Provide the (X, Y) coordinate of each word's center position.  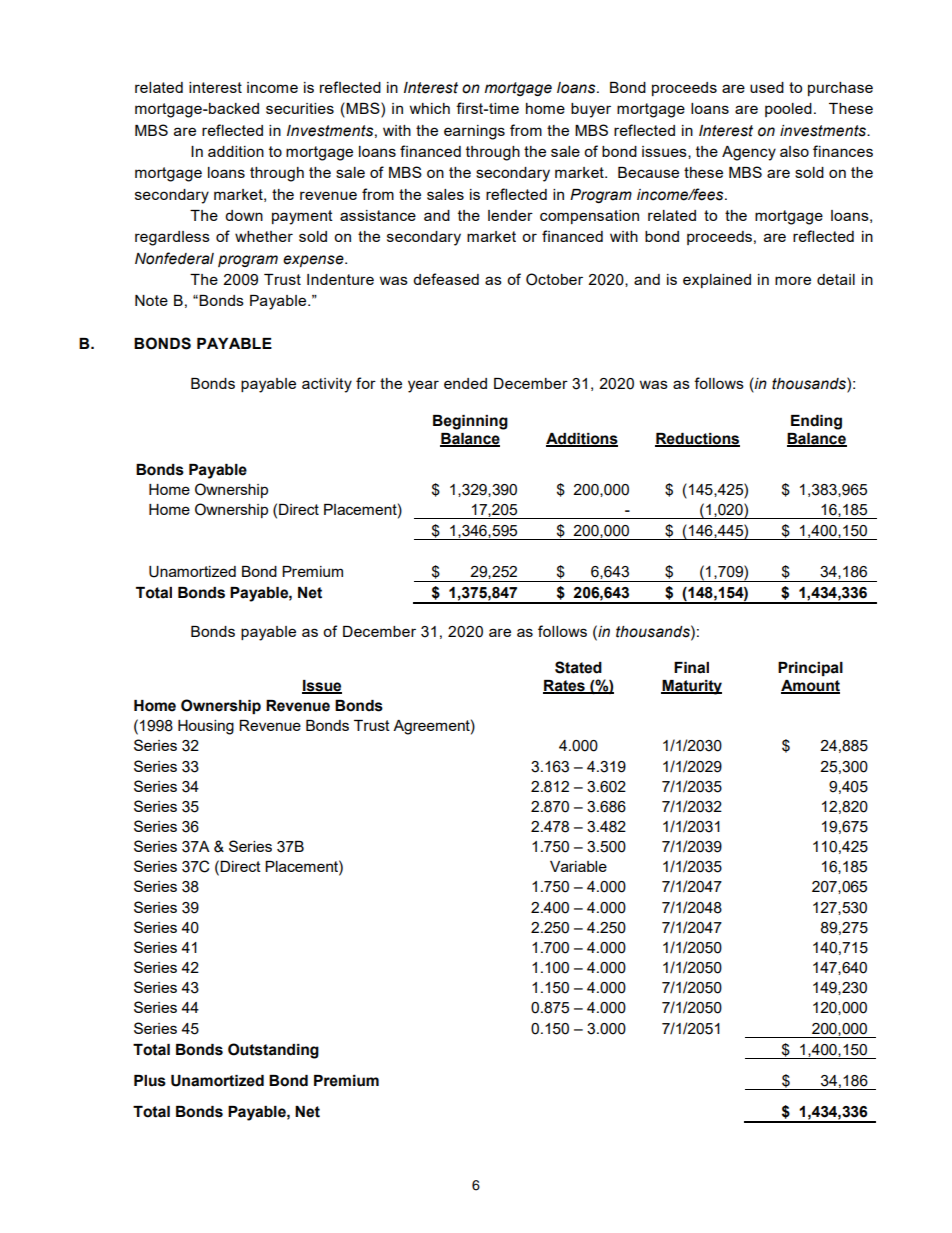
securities (300, 108)
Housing (206, 727)
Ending (816, 422)
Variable (578, 866)
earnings (474, 132)
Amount (810, 686)
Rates (565, 686)
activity (327, 385)
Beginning (470, 422)
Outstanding (273, 1051)
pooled (788, 110)
